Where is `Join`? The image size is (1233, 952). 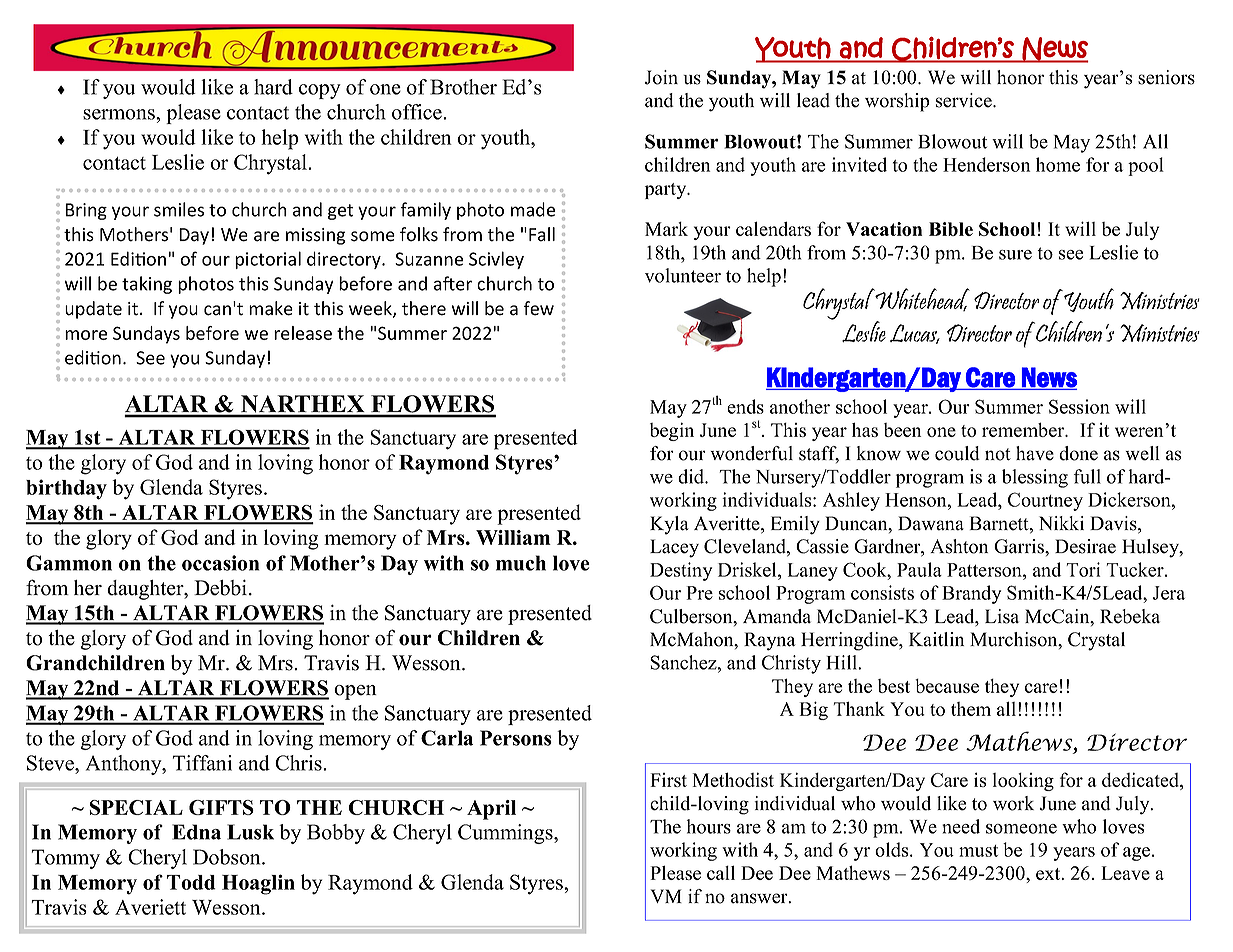
Join is located at coordinates (661, 77).
